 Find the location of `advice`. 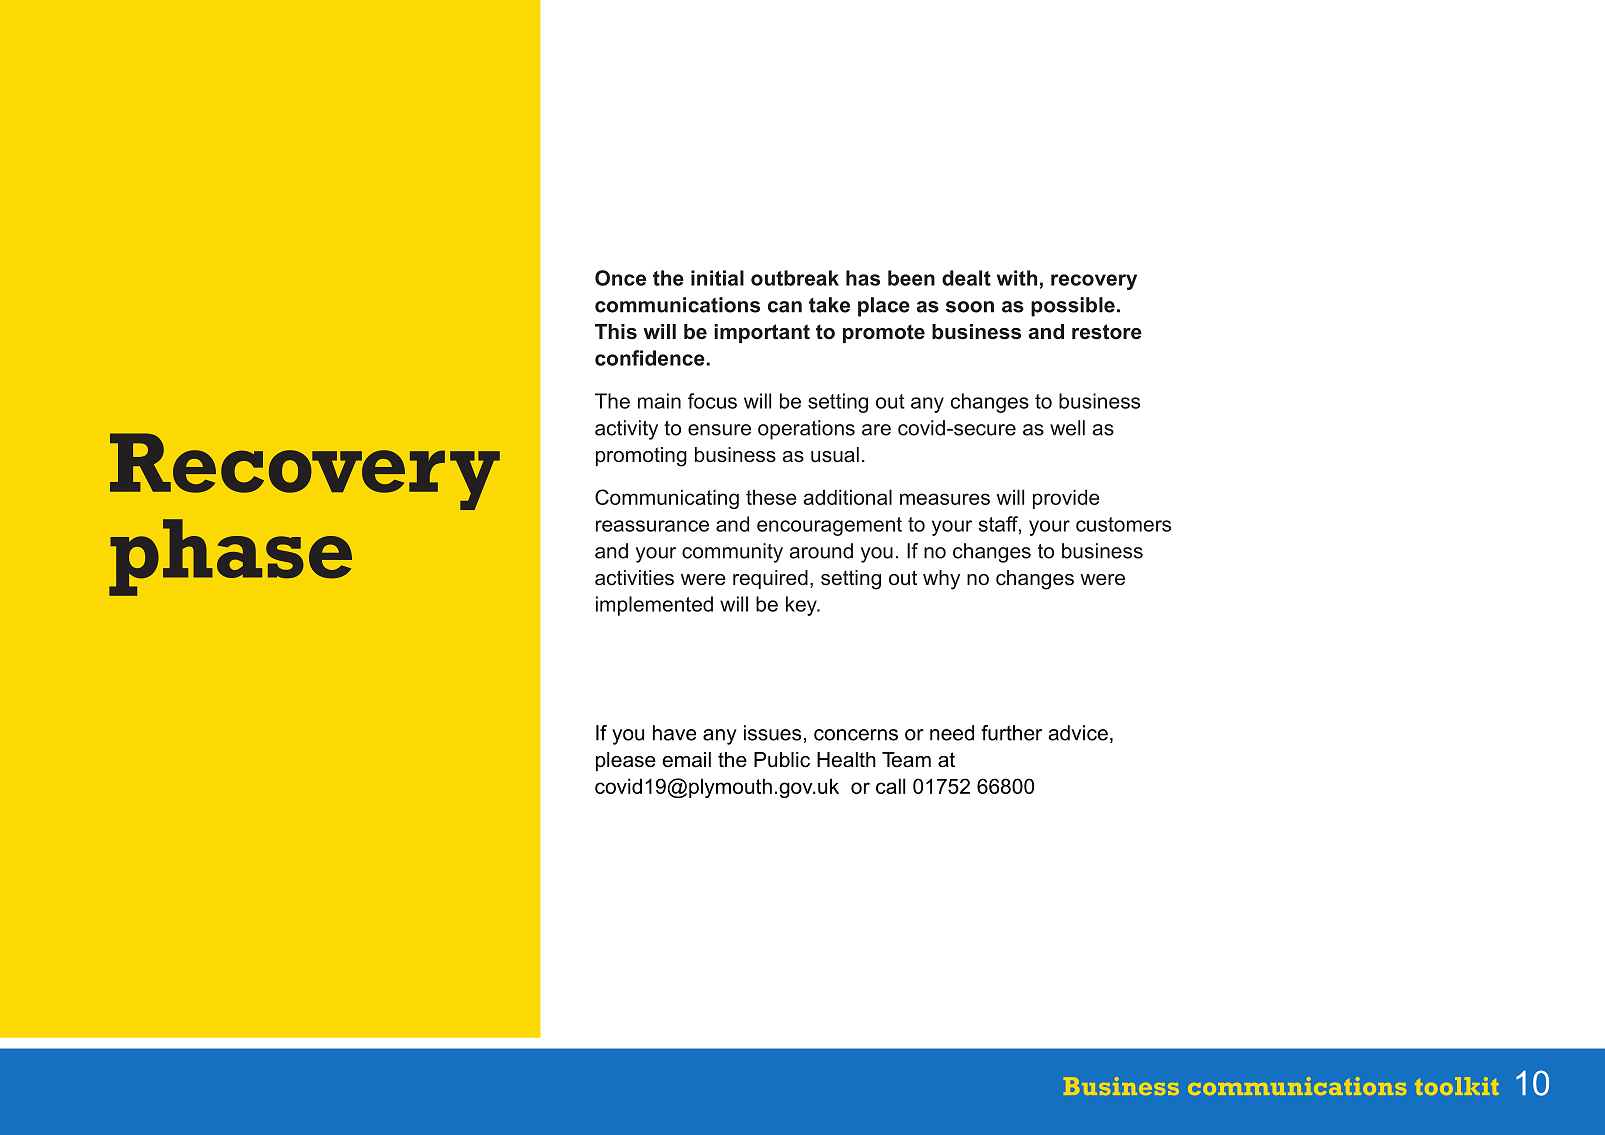

advice is located at coordinates (1078, 733).
